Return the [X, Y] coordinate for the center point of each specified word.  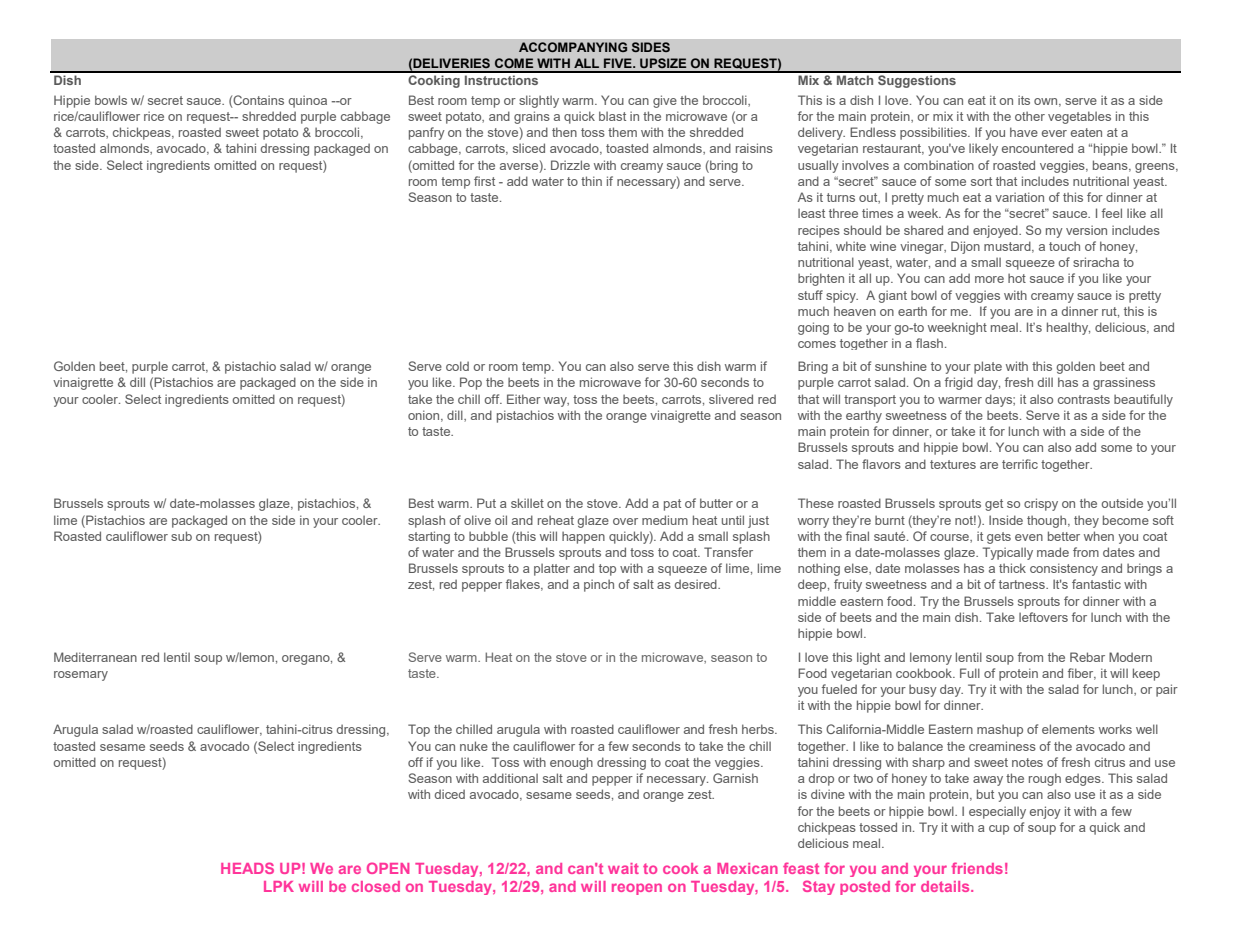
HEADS [247, 868]
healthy [1068, 328]
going [813, 328]
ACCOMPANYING [573, 47]
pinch [599, 585]
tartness [1023, 584]
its [1024, 100]
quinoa [308, 101]
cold [457, 366]
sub [181, 536]
